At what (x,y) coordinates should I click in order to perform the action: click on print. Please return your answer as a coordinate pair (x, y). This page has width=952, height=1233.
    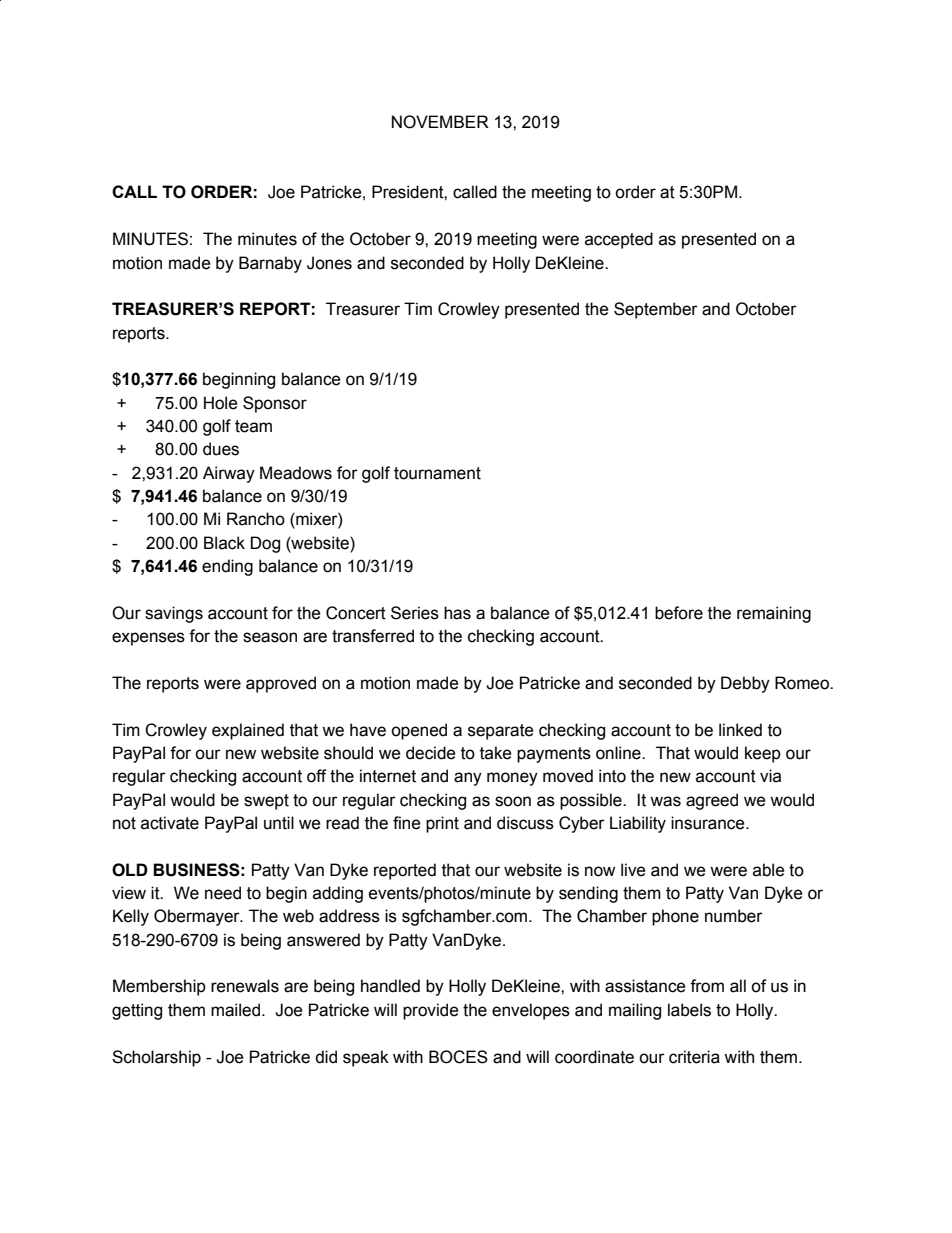
    Looking at the image, I should click on (442, 824).
